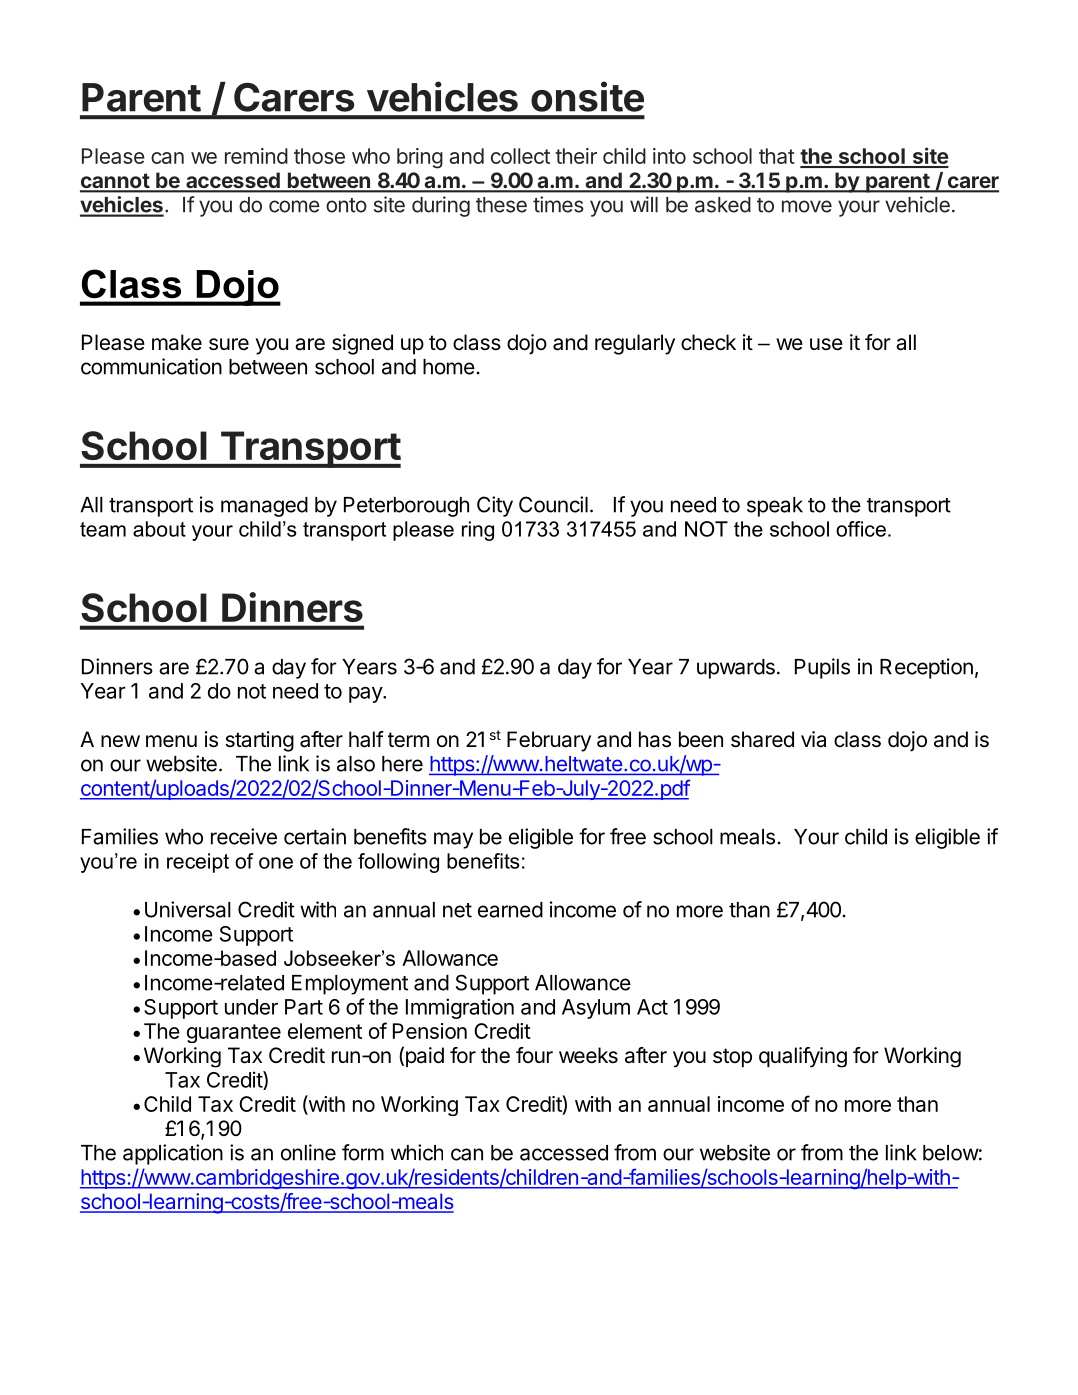 The image size is (1078, 1395). I want to click on four, so click(534, 1055).
